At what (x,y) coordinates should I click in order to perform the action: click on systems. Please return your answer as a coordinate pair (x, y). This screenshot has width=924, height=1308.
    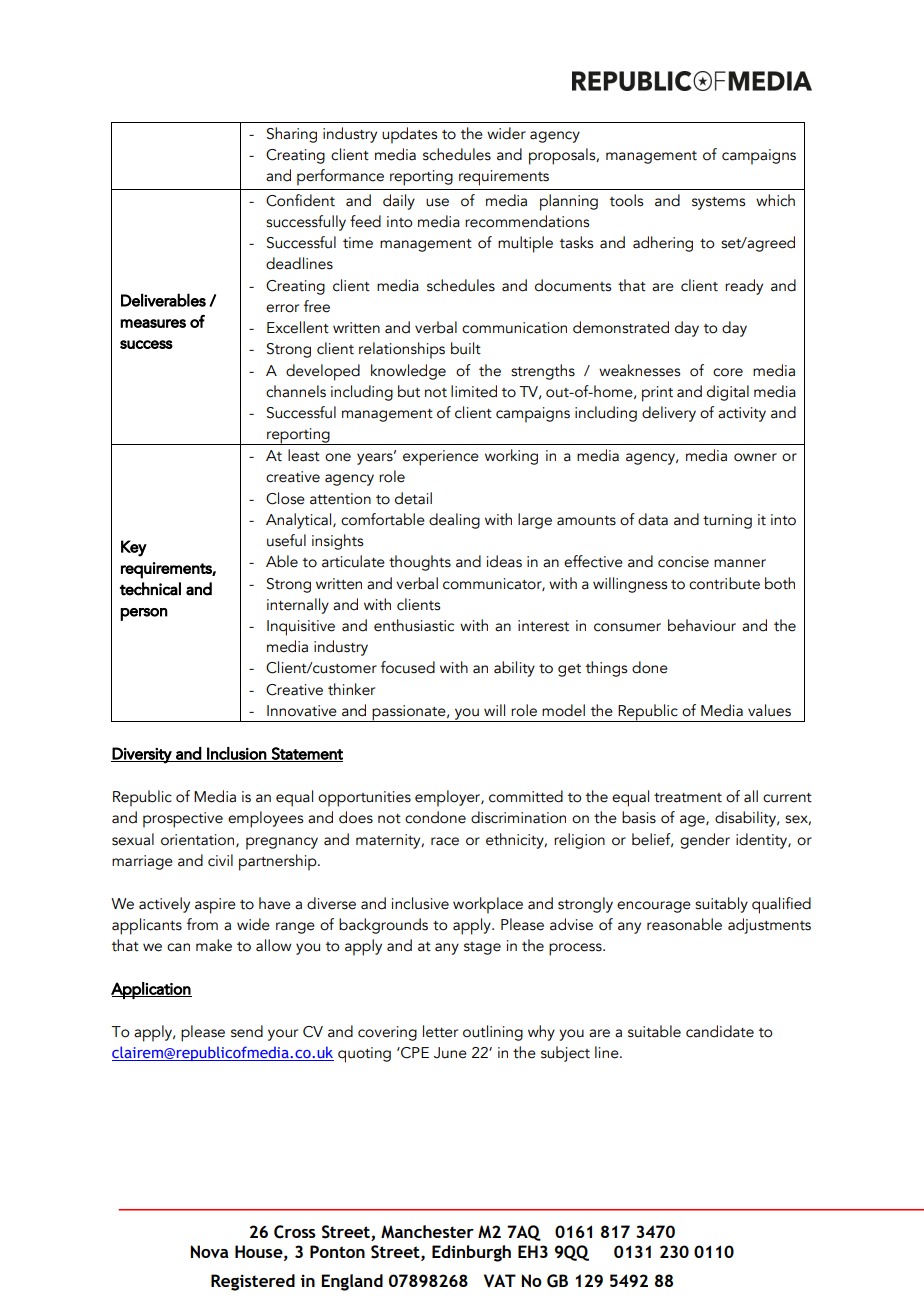
    Looking at the image, I should click on (718, 203).
